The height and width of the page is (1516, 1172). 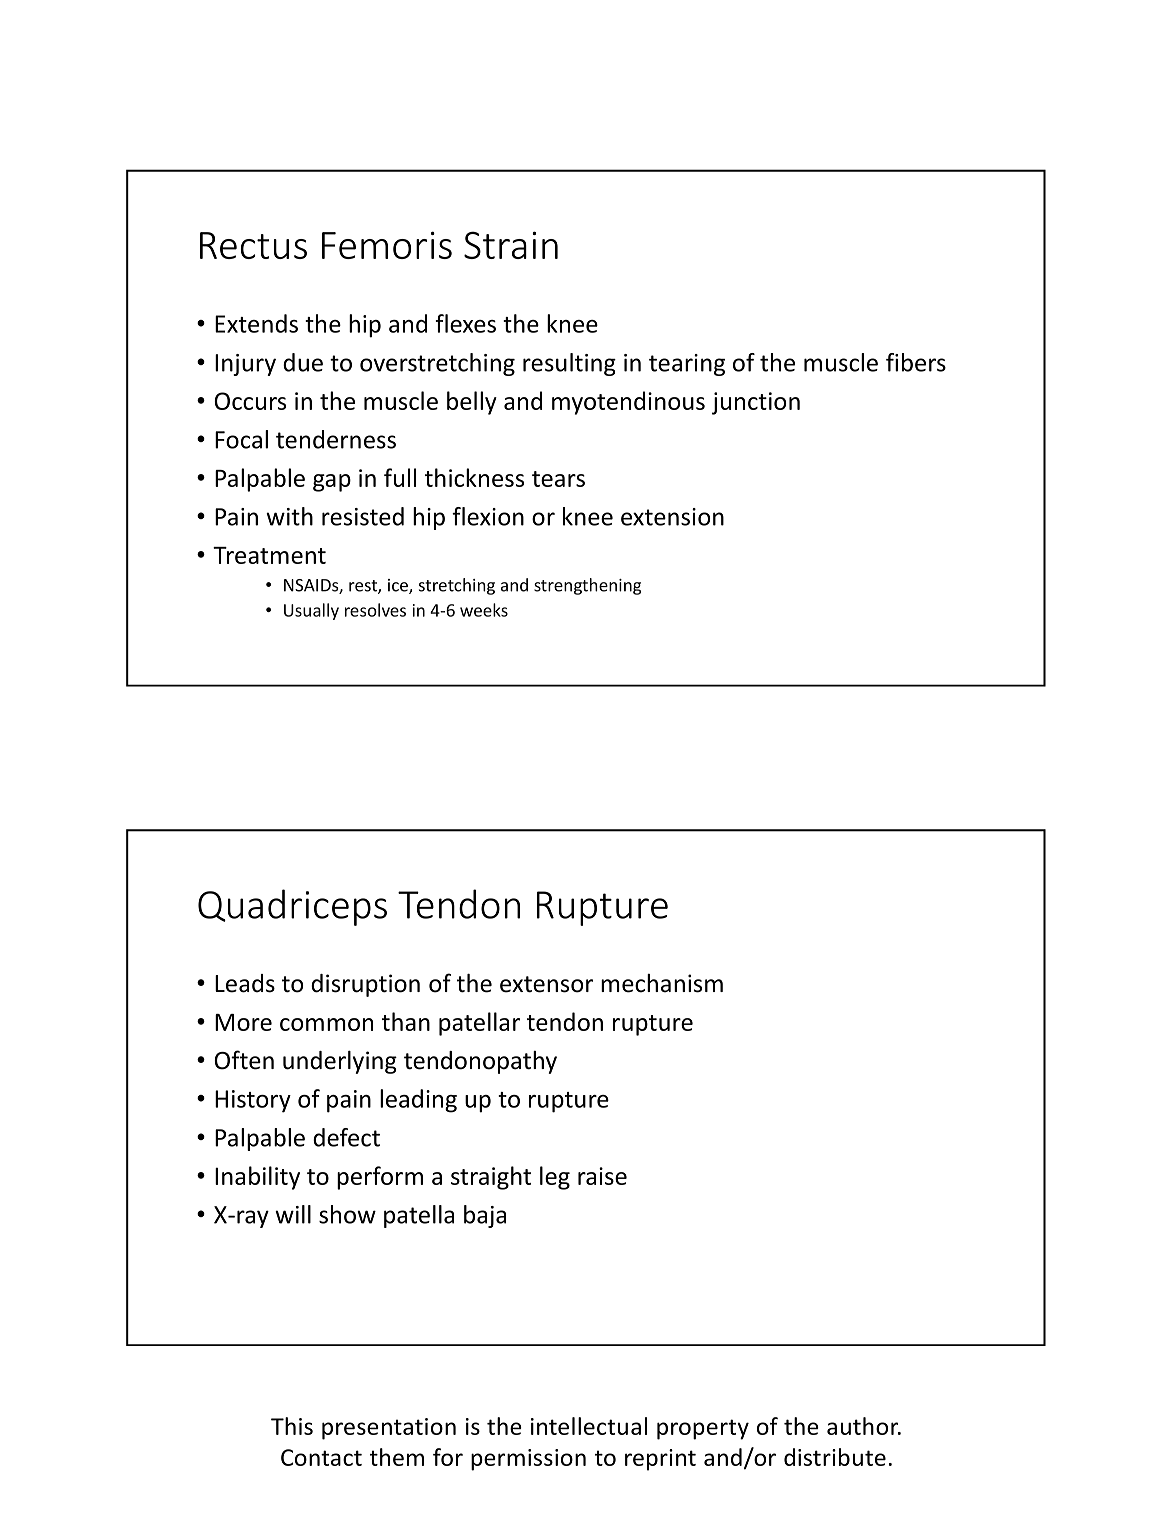 I want to click on This, so click(x=292, y=1426).
